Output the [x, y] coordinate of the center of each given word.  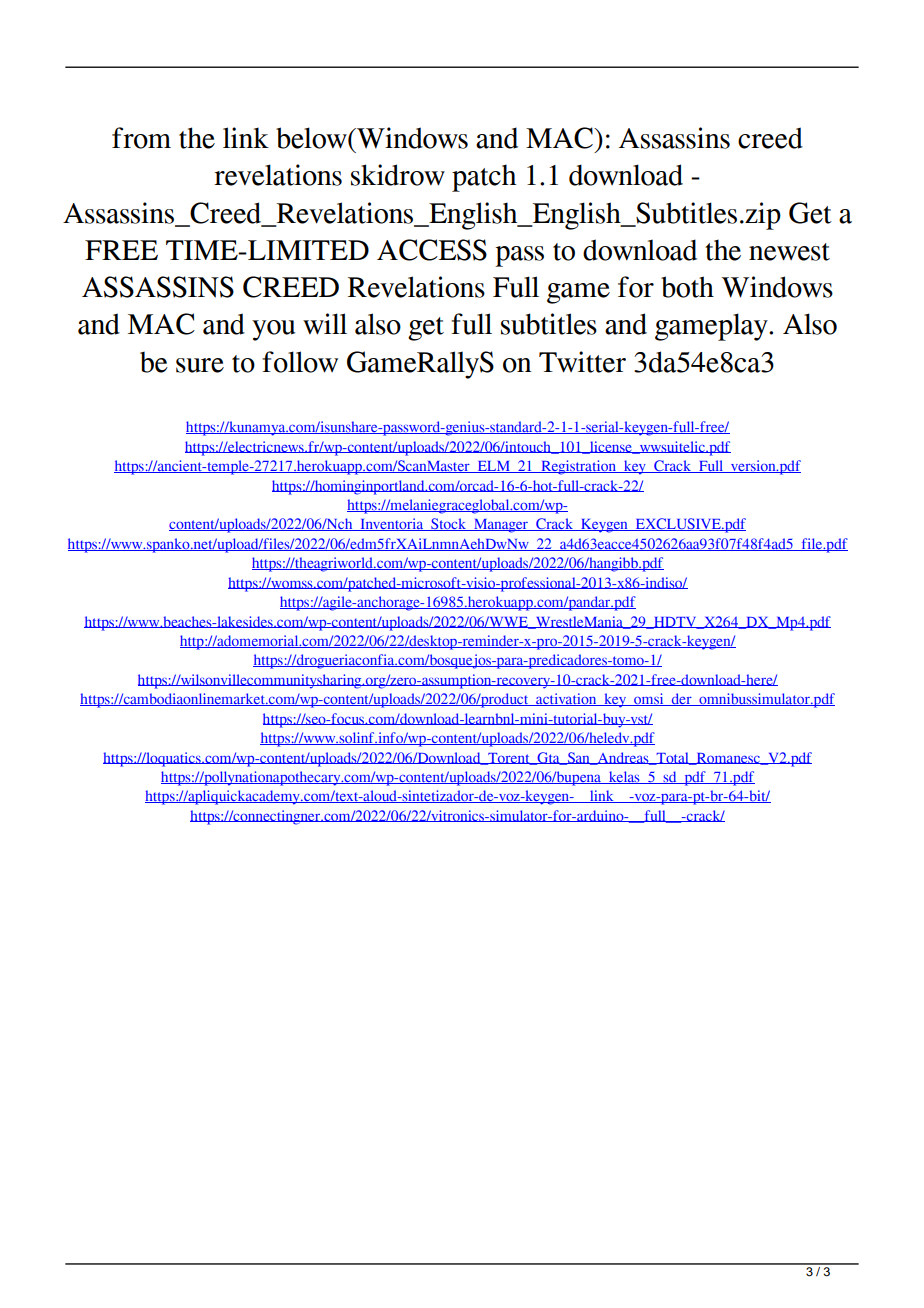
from [141, 138]
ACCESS [432, 250]
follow [300, 362]
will [325, 324]
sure [200, 365]
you [273, 330]
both [687, 287]
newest [789, 252]
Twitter [582, 362]
